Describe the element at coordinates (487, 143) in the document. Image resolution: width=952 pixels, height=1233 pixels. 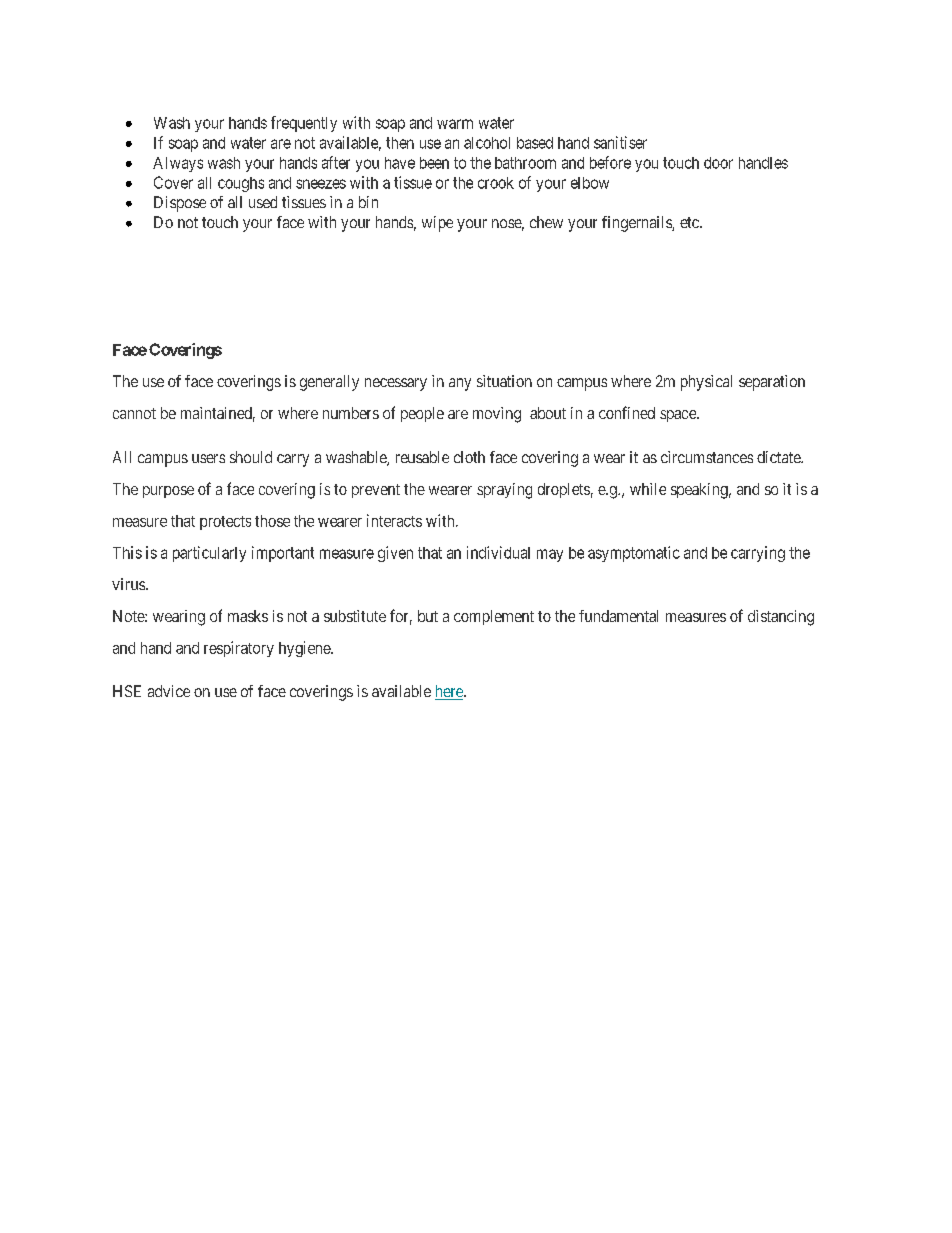
I see `alcohol` at that location.
